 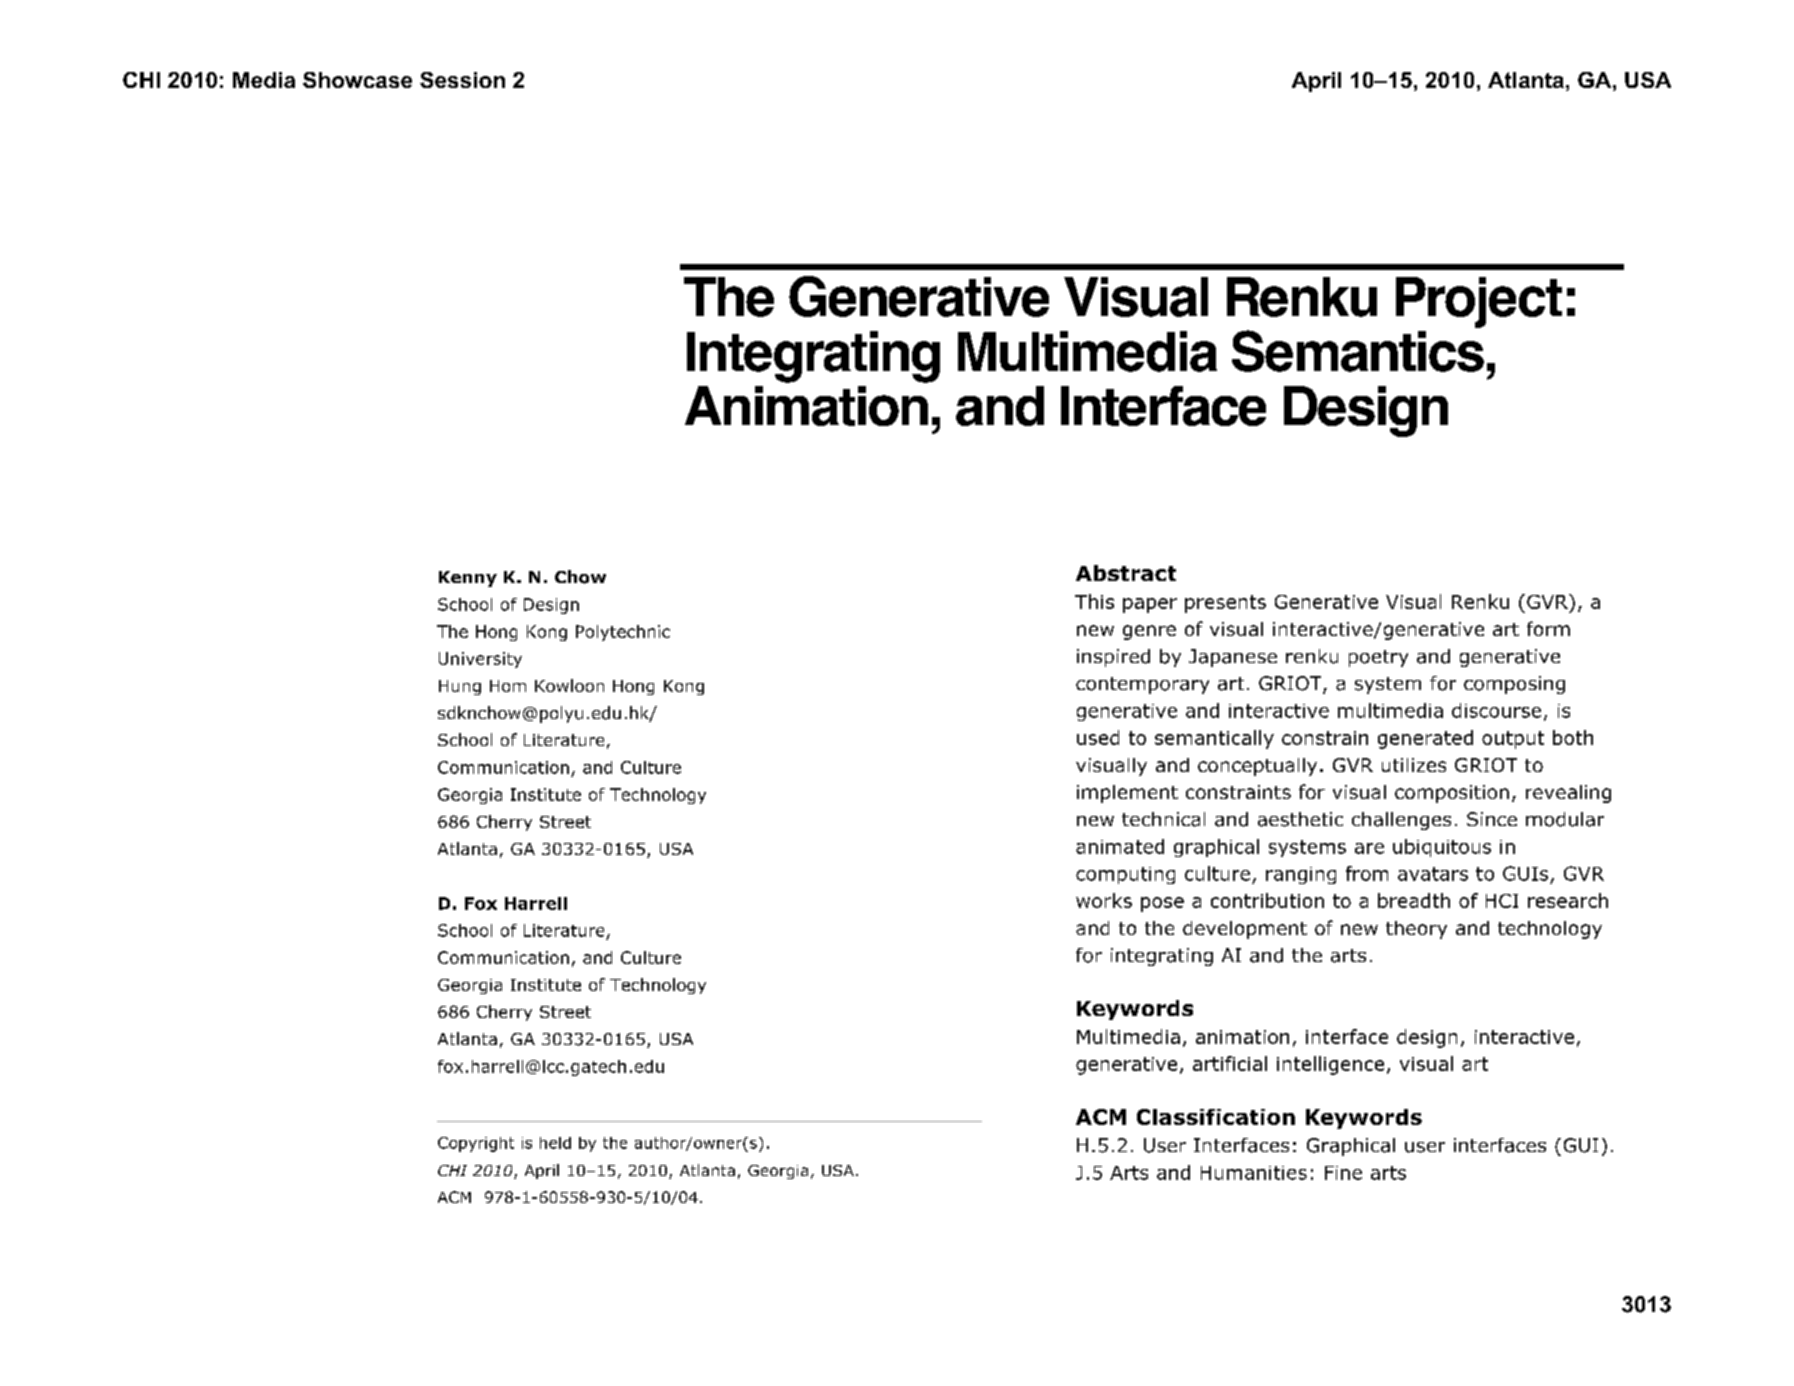 What do you see at coordinates (1479, 302) in the image?
I see `Project` at bounding box center [1479, 302].
